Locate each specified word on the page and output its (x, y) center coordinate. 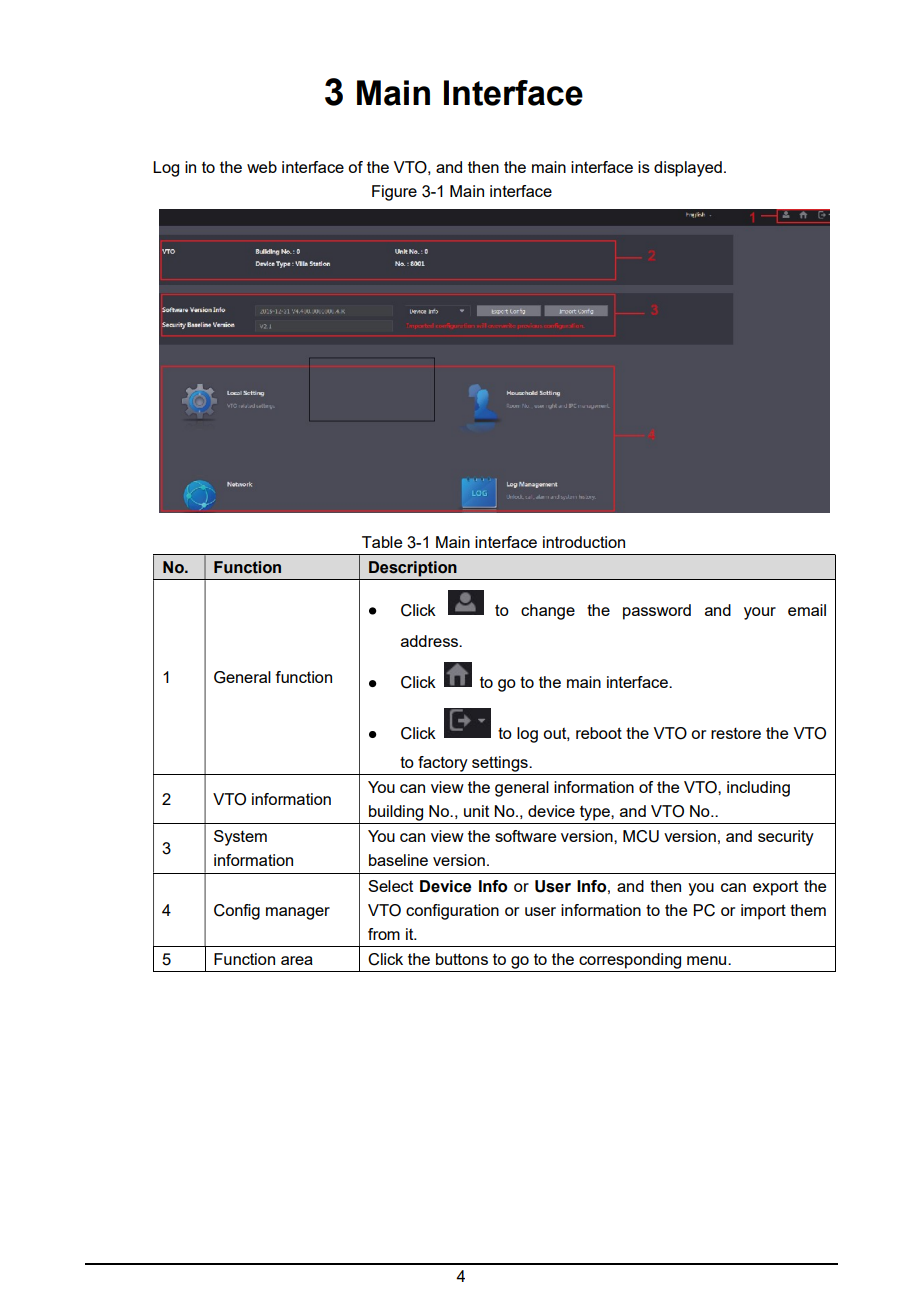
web (262, 167)
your (760, 613)
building (396, 813)
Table (382, 542)
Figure (394, 193)
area (297, 960)
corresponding (630, 961)
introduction (584, 542)
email (807, 610)
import (763, 912)
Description (413, 569)
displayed (688, 169)
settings (501, 764)
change (548, 612)
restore (736, 733)
